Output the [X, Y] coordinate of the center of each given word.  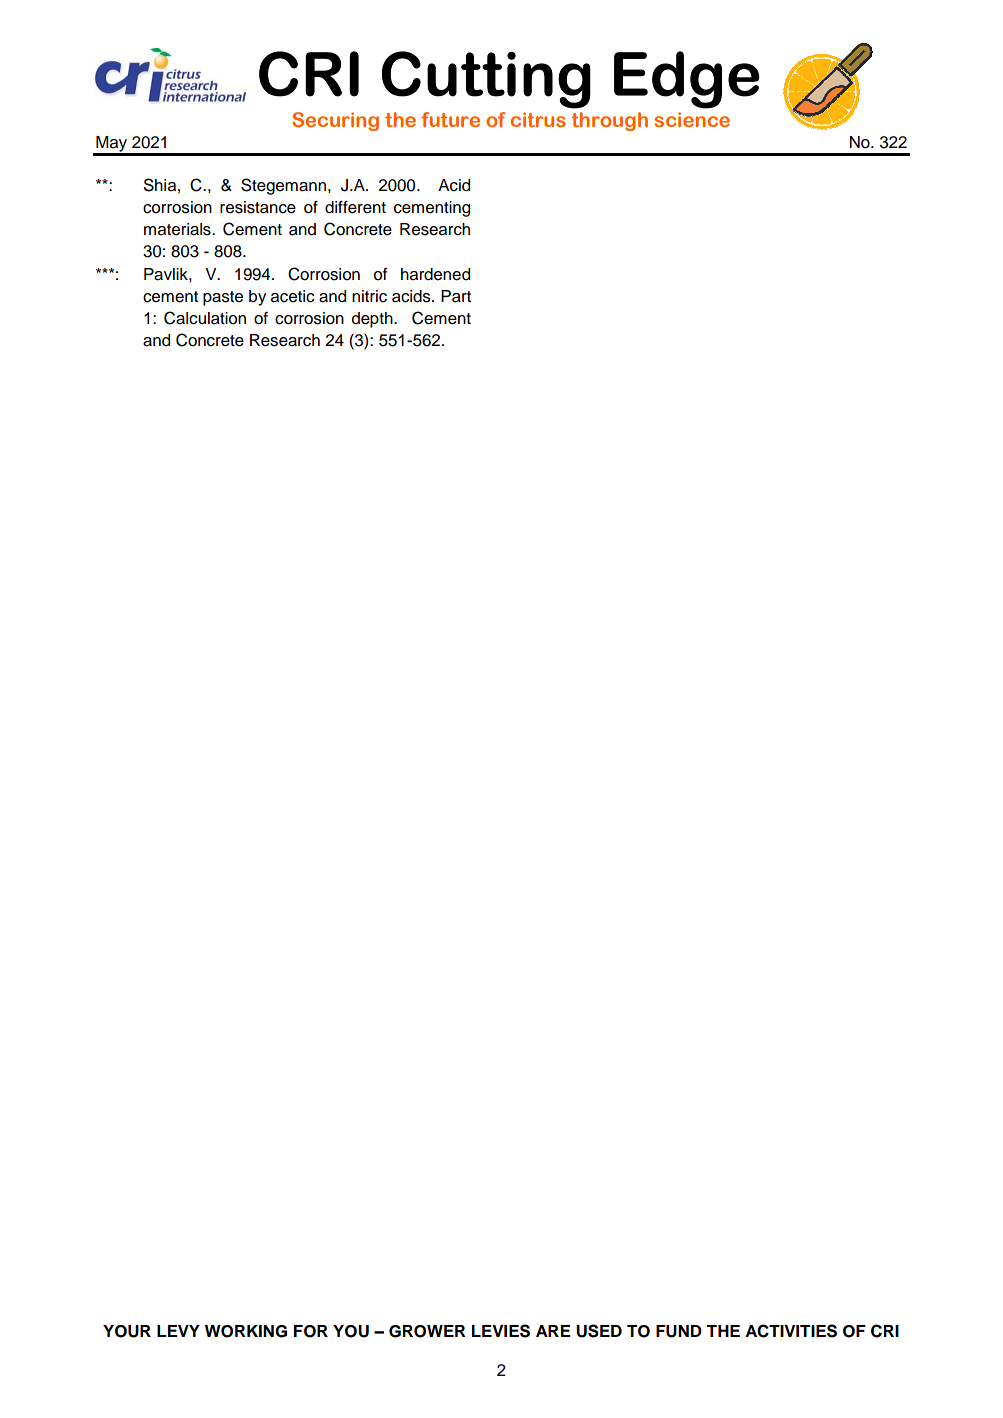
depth [373, 320]
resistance [258, 207]
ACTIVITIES [791, 1331]
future [450, 119]
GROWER [427, 1331]
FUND [679, 1331]
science [692, 119]
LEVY [178, 1331]
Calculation [205, 318]
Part [456, 296]
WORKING [246, 1331]
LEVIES [501, 1331]
